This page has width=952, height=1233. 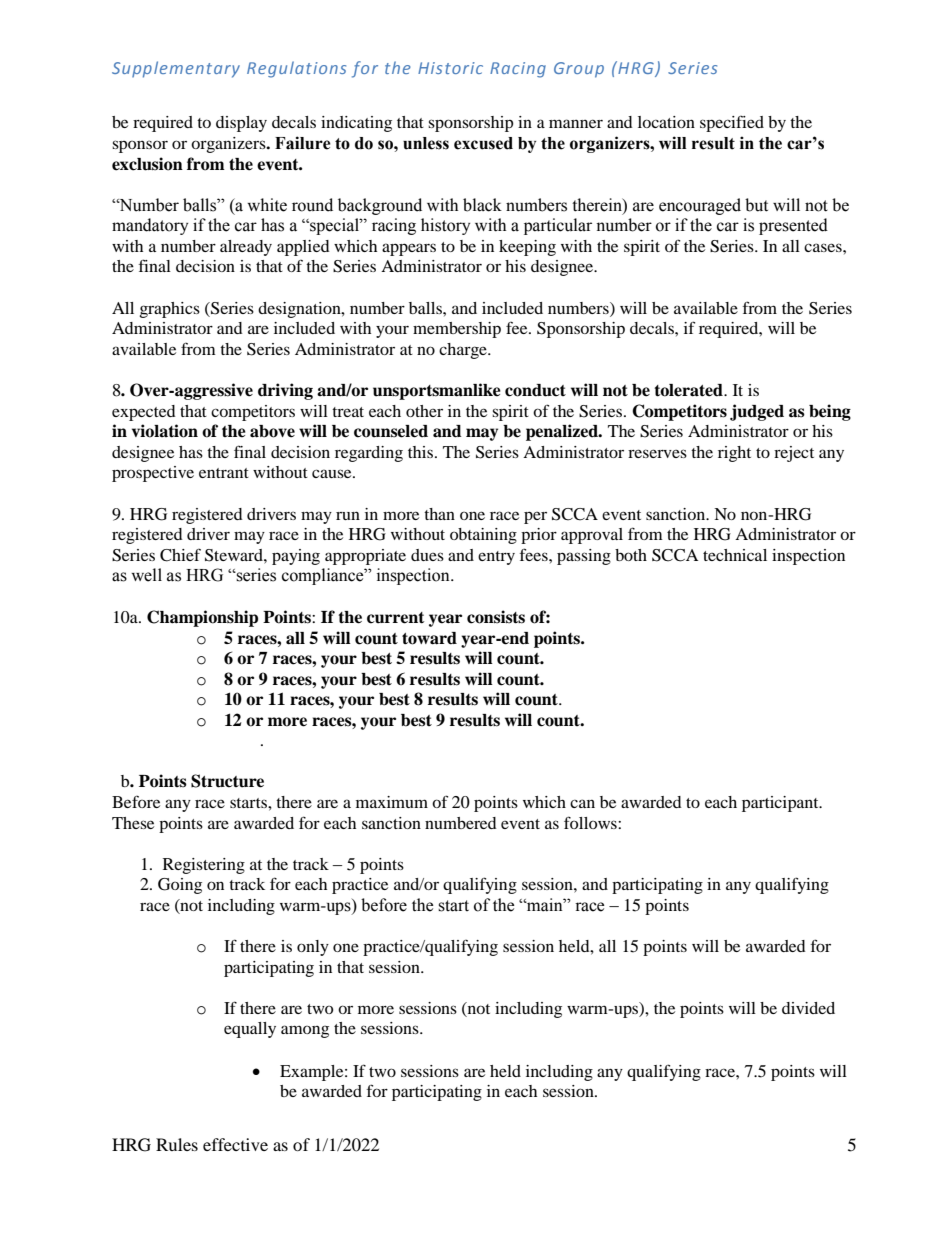 What do you see at coordinates (450, 68) in the page?
I see `Historic` at bounding box center [450, 68].
